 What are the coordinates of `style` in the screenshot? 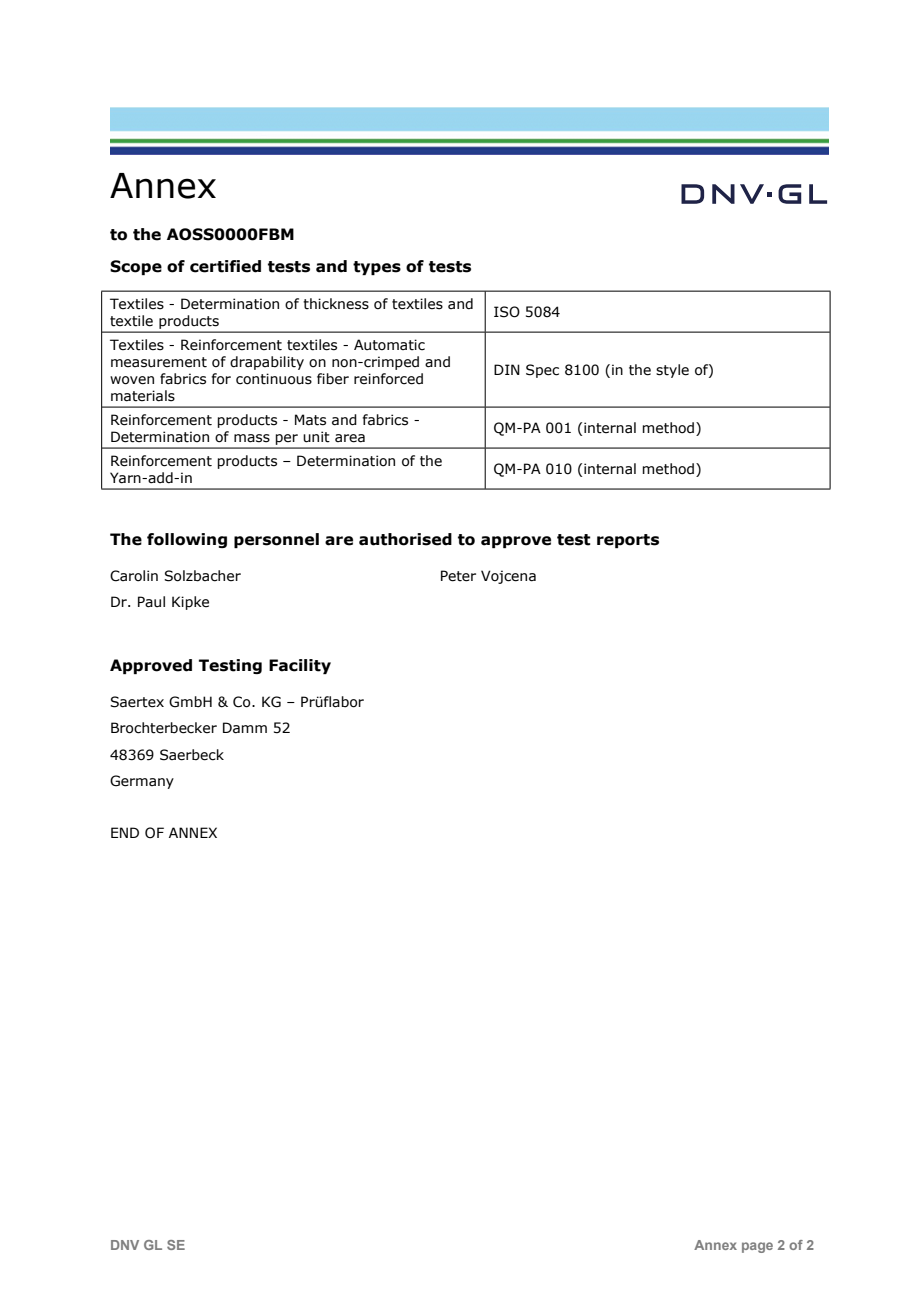 It's located at (672, 371).
